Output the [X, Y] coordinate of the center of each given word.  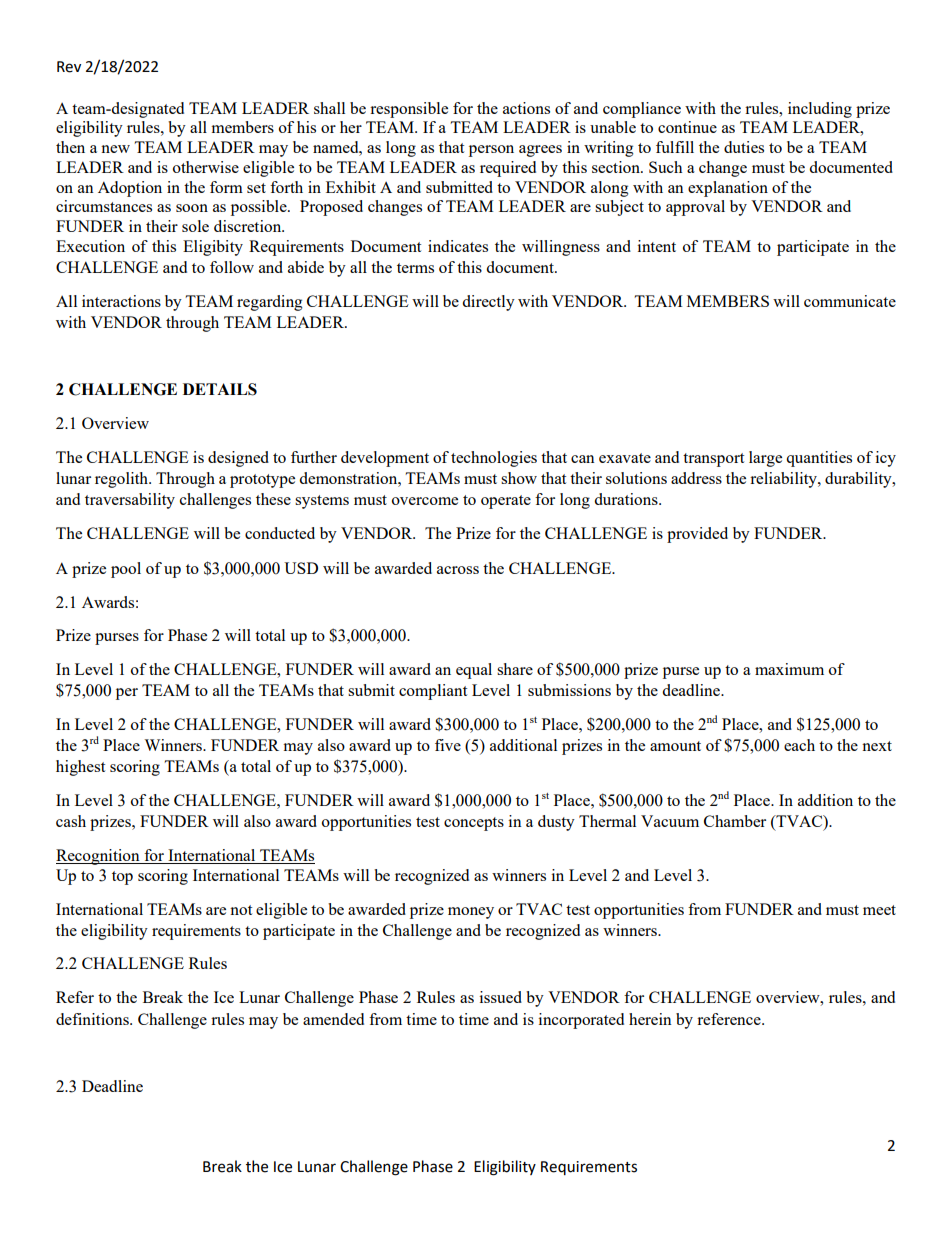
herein [650, 1019]
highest [80, 768]
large [765, 459]
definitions [93, 1019]
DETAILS [220, 389]
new [115, 149]
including [820, 110]
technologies [494, 459]
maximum [789, 669]
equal [474, 671]
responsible [409, 110]
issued [501, 997]
